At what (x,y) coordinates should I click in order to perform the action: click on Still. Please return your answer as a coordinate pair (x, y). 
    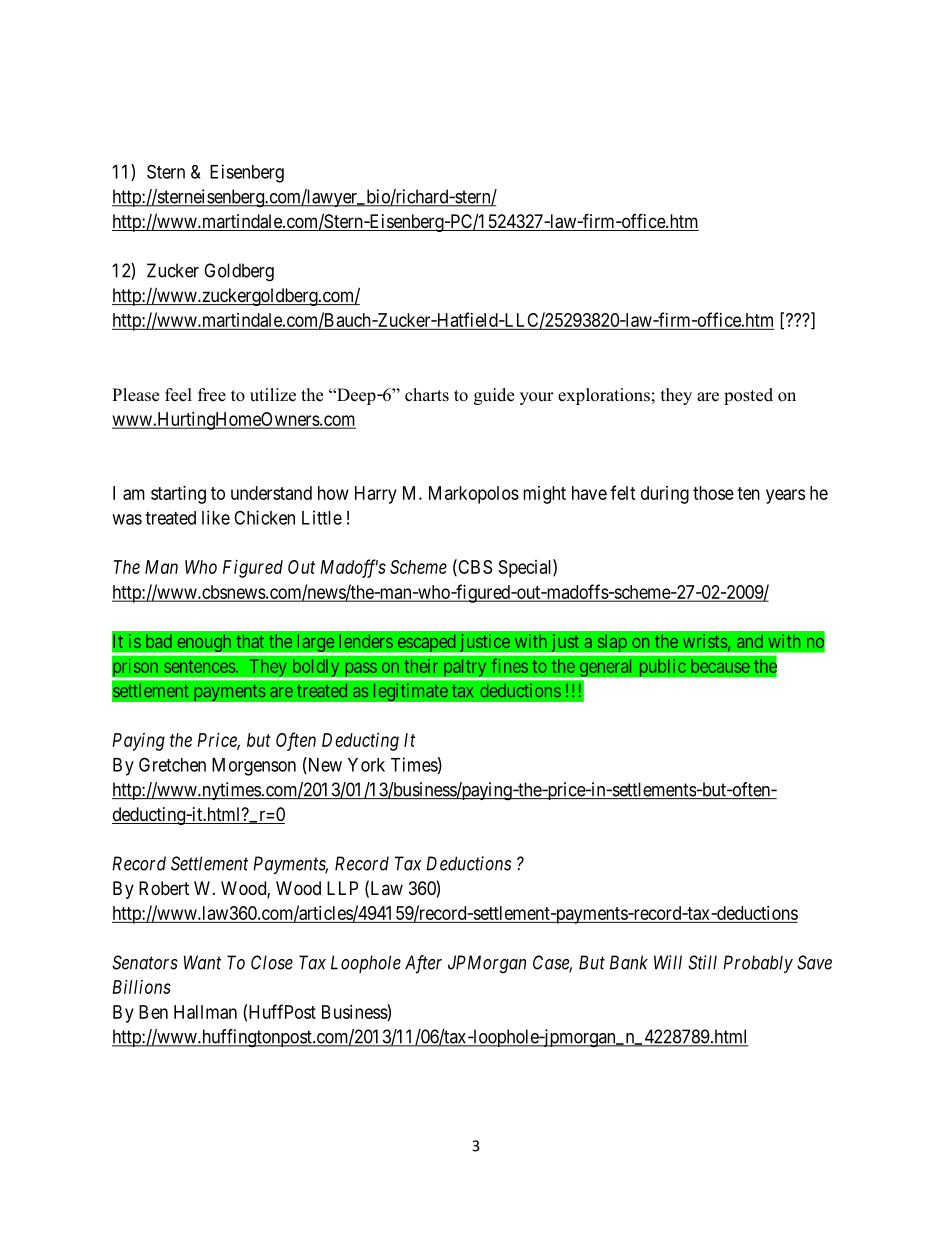
    Looking at the image, I should click on (702, 962).
